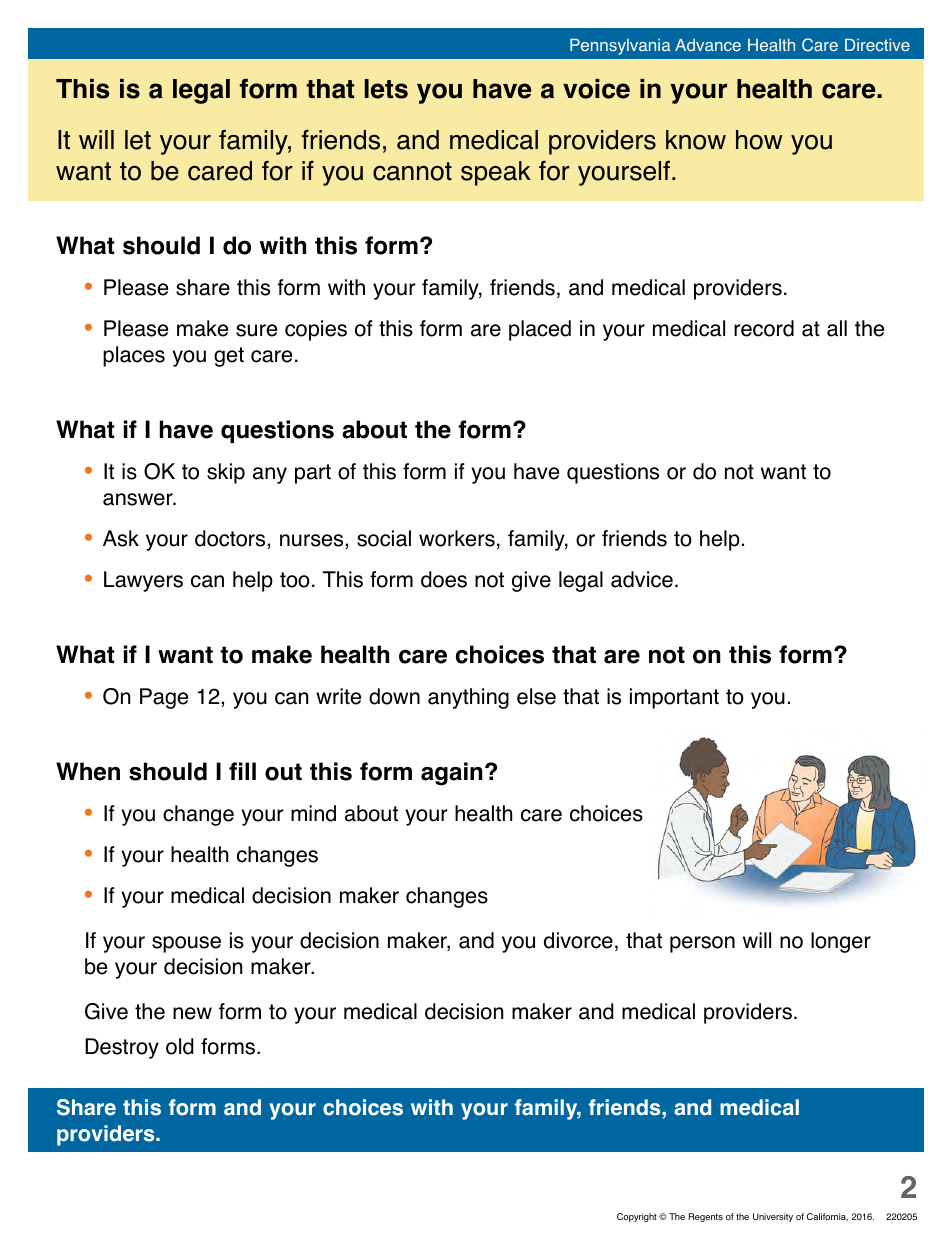 The width and height of the screenshot is (952, 1233). Describe the element at coordinates (540, 330) in the screenshot. I see `placed` at that location.
